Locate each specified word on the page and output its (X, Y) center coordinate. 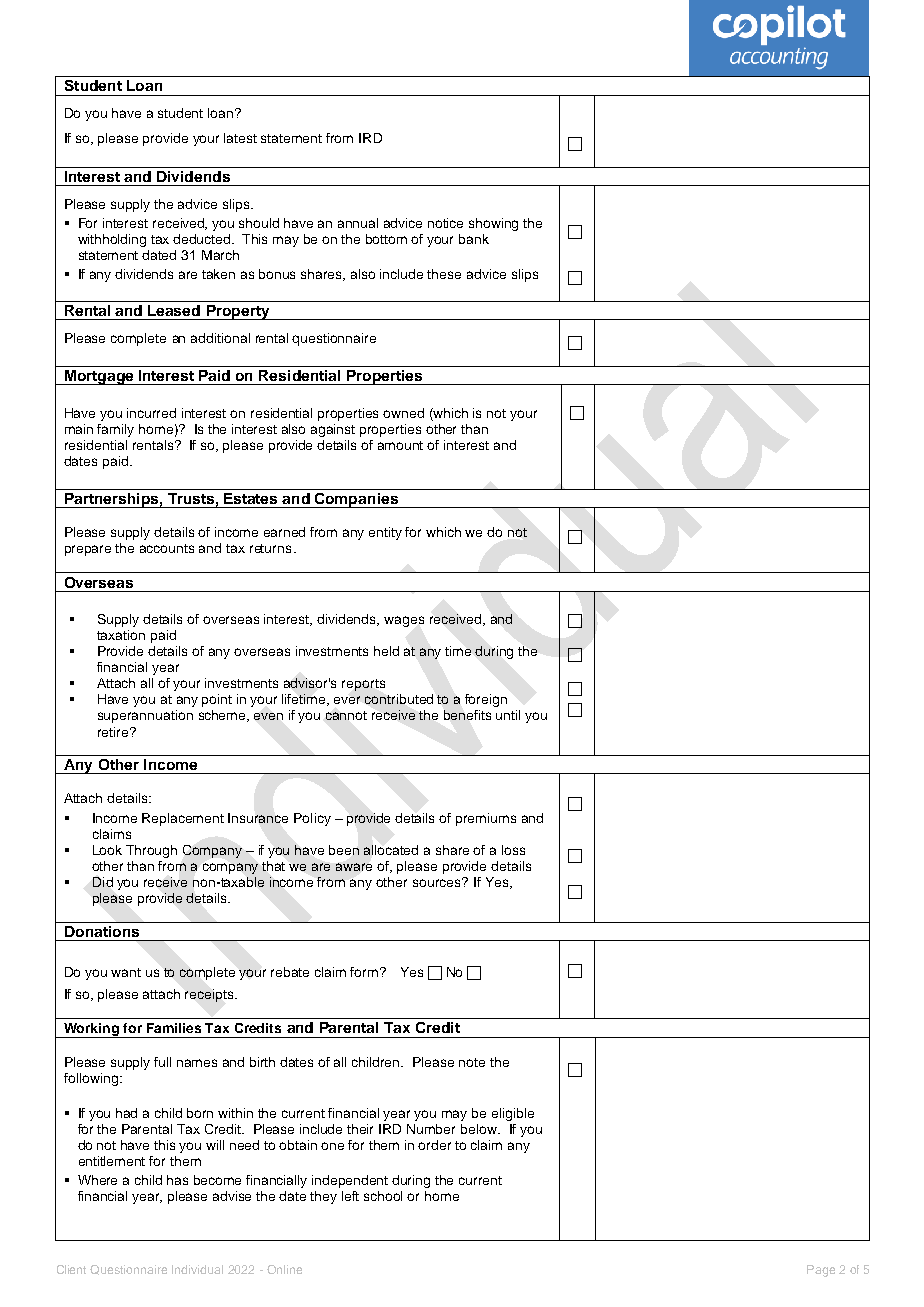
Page (821, 1271)
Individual (197, 1269)
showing (493, 224)
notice (445, 223)
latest (240, 138)
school (383, 1196)
